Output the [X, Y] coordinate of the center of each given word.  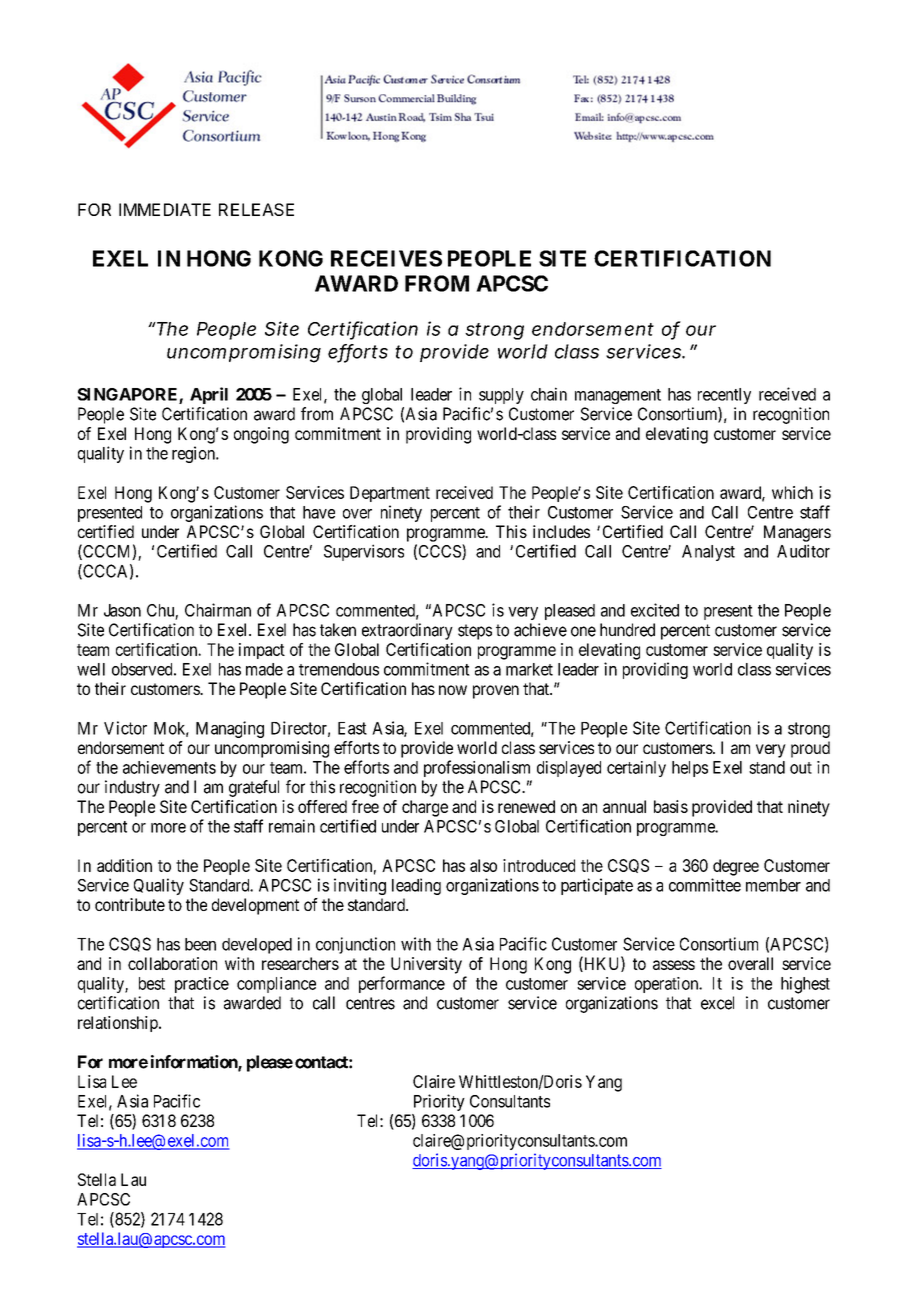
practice [202, 985]
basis [671, 806]
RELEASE [256, 209]
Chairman [218, 610]
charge [425, 808]
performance [402, 984]
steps [475, 632]
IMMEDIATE [165, 209]
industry [132, 788]
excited [655, 610]
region [194, 454]
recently [724, 396]
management [618, 396]
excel [717, 1003]
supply [501, 396]
